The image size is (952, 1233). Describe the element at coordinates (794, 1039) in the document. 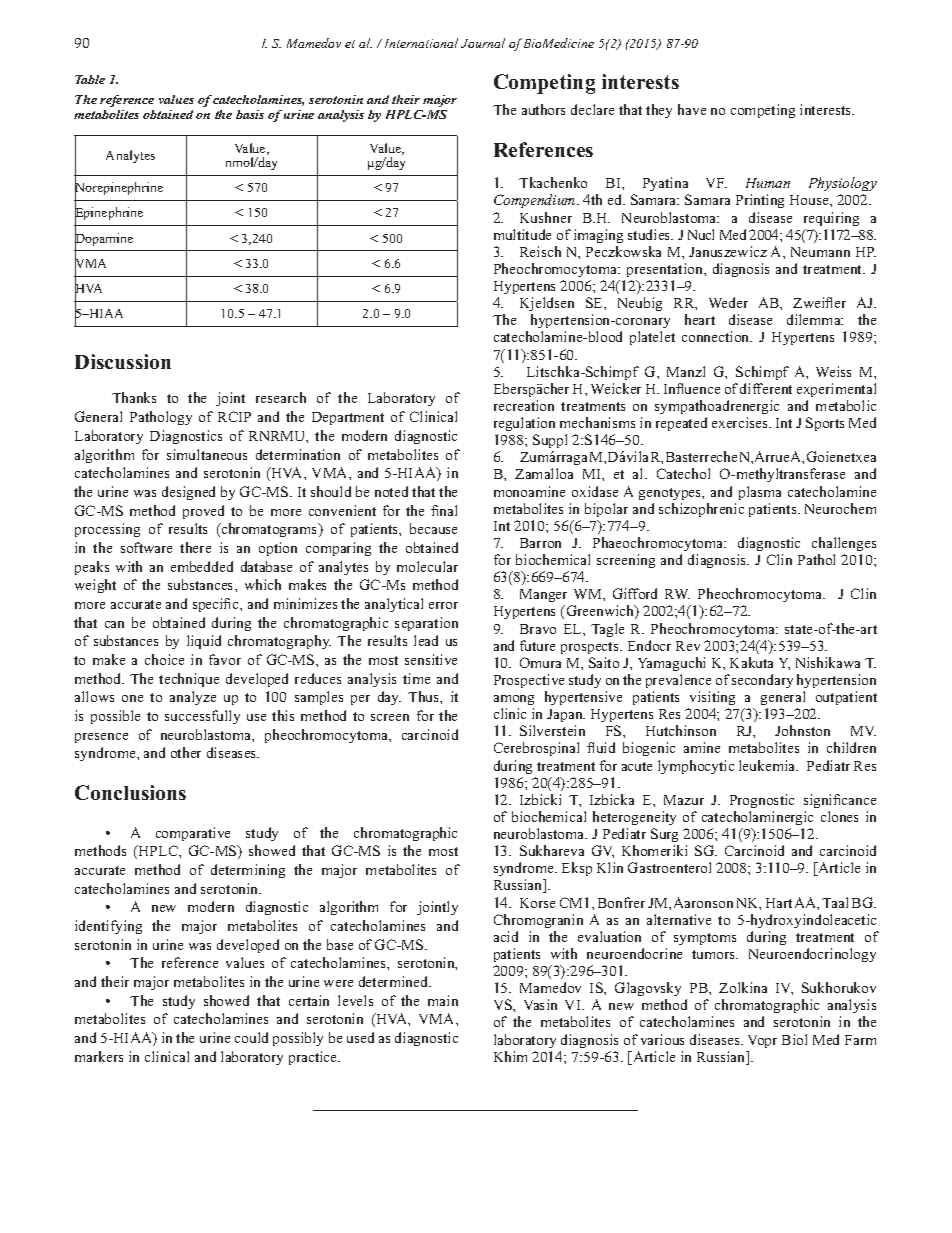

I see `Biol` at that location.
